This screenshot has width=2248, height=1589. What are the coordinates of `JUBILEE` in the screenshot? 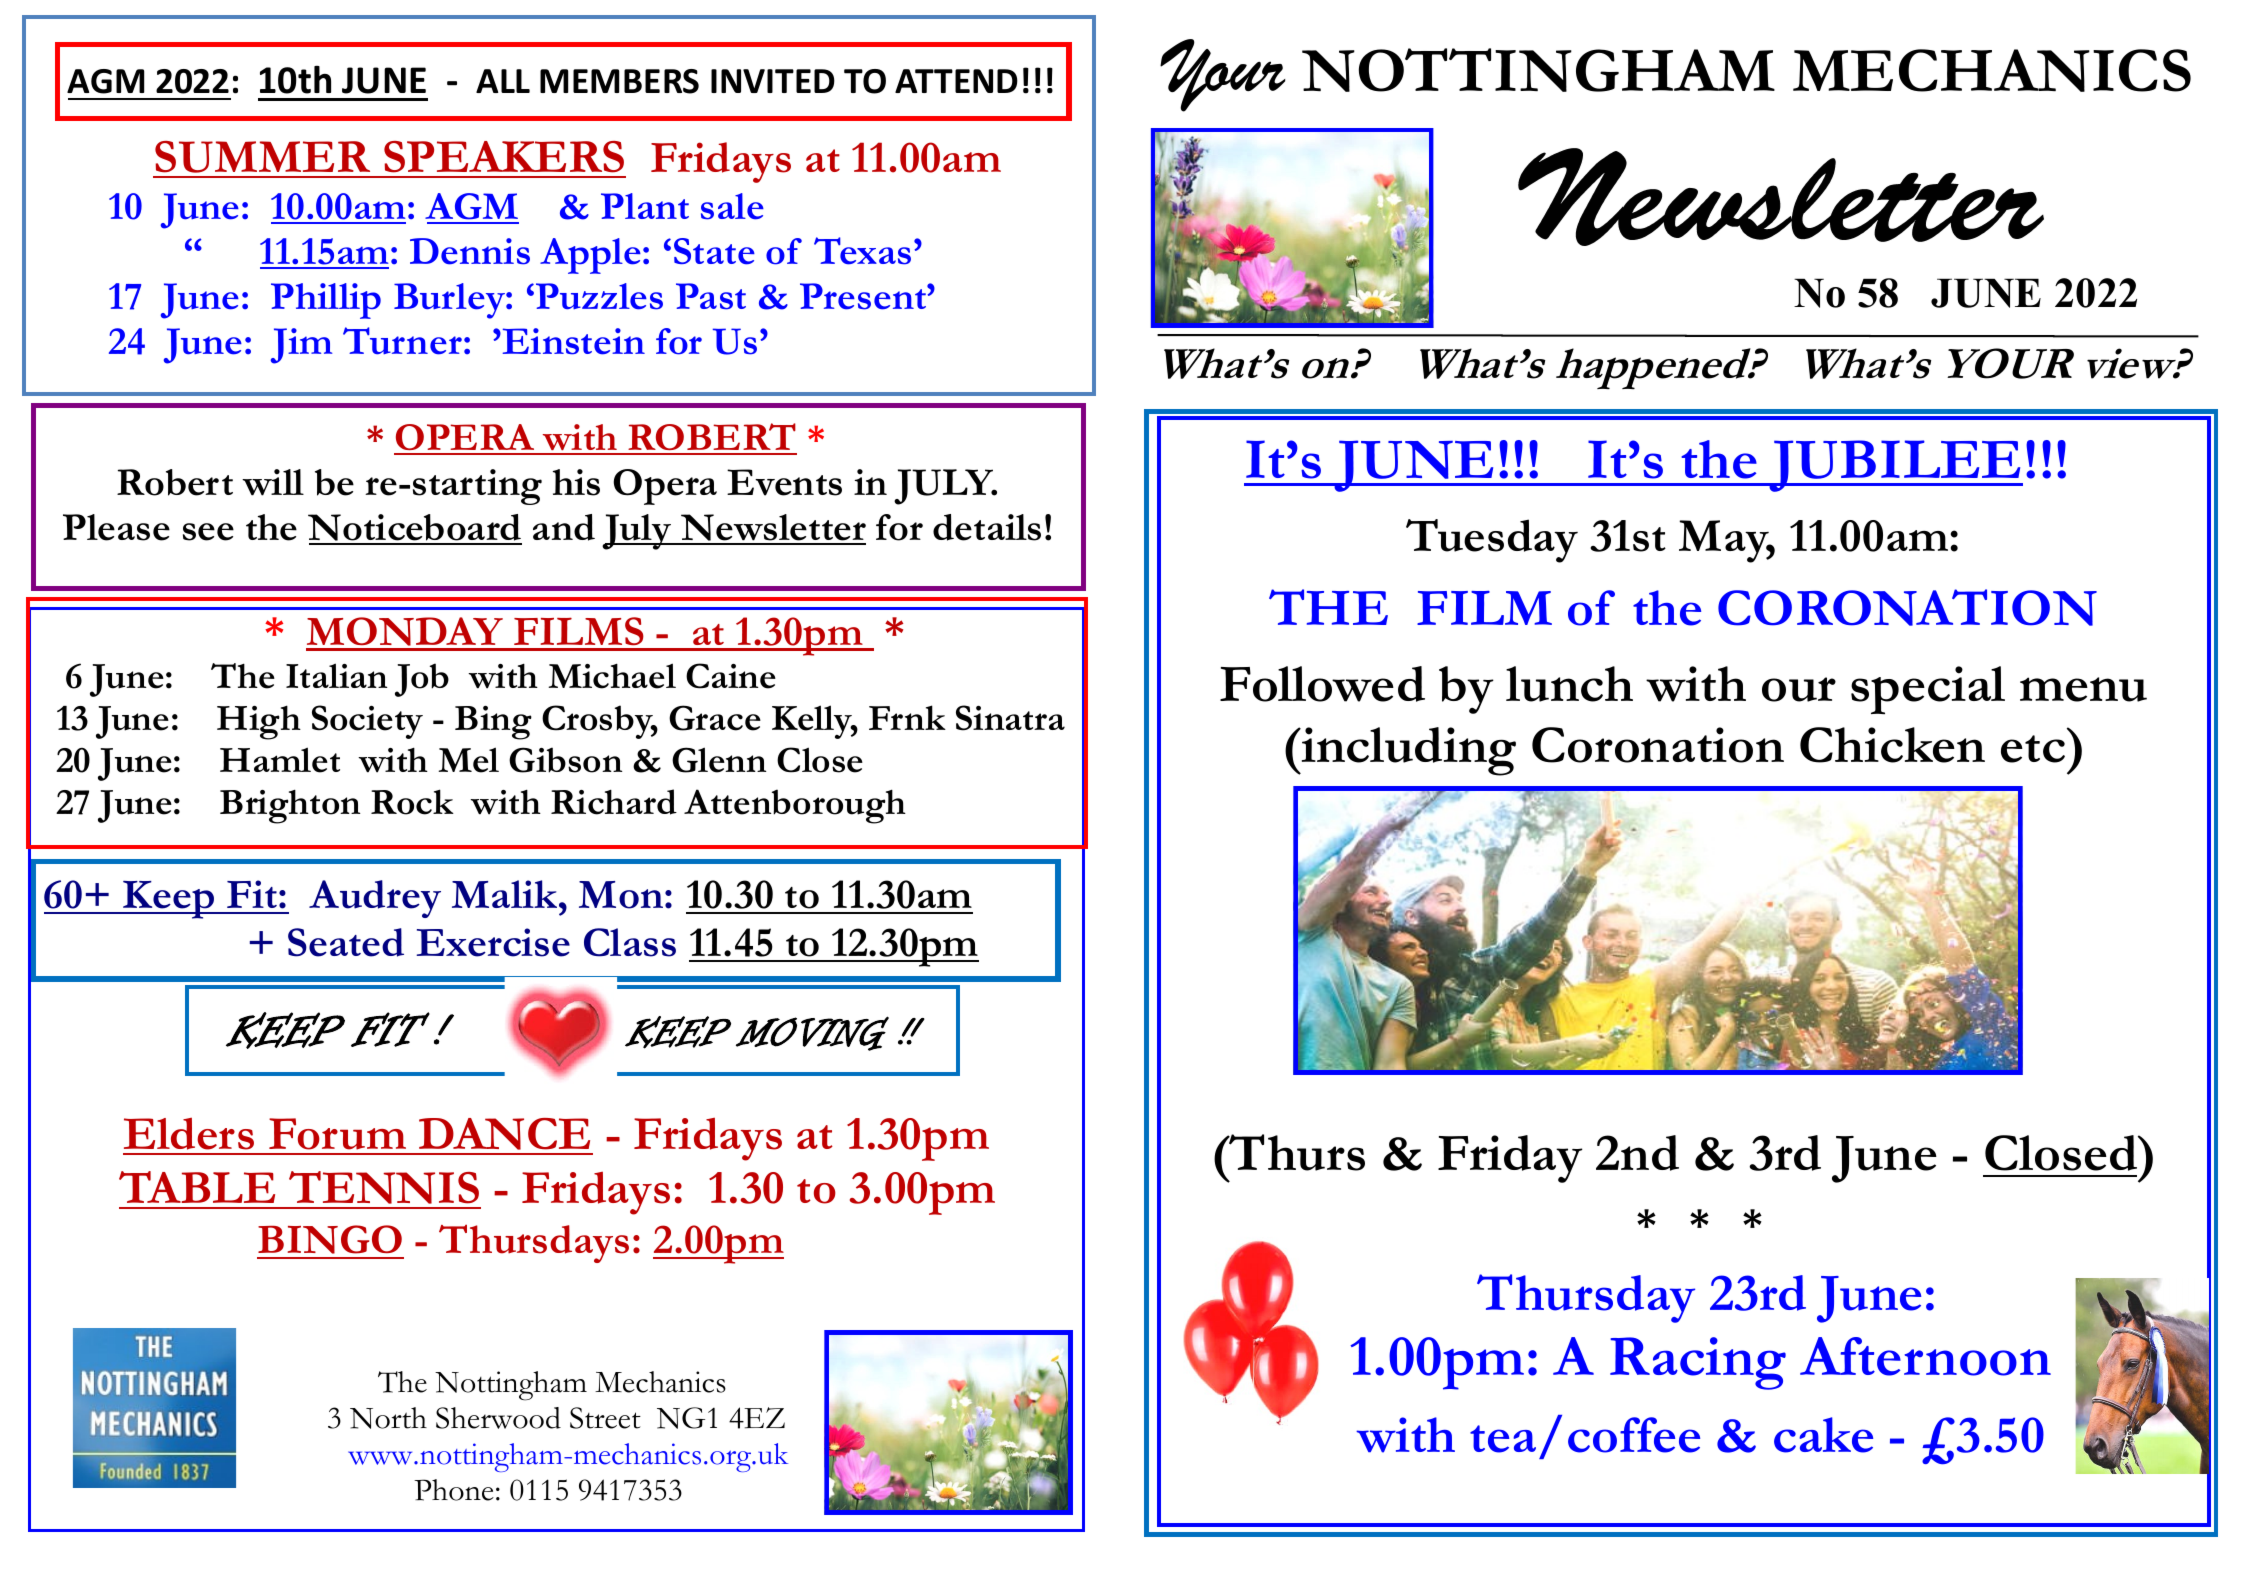 It's located at (1895, 466).
